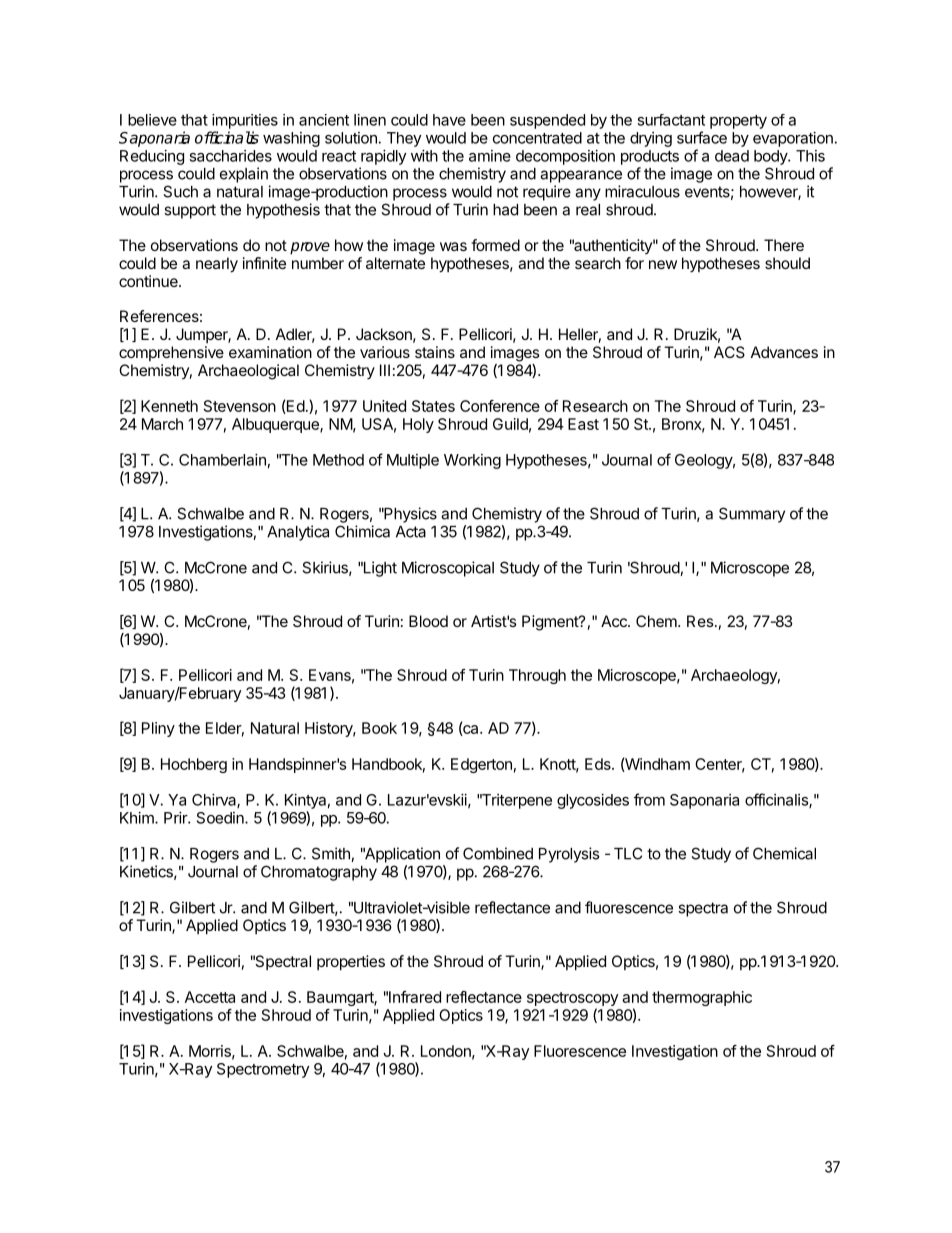 Image resolution: width=952 pixels, height=1233 pixels. What do you see at coordinates (649, 799) in the screenshot?
I see `from` at bounding box center [649, 799].
